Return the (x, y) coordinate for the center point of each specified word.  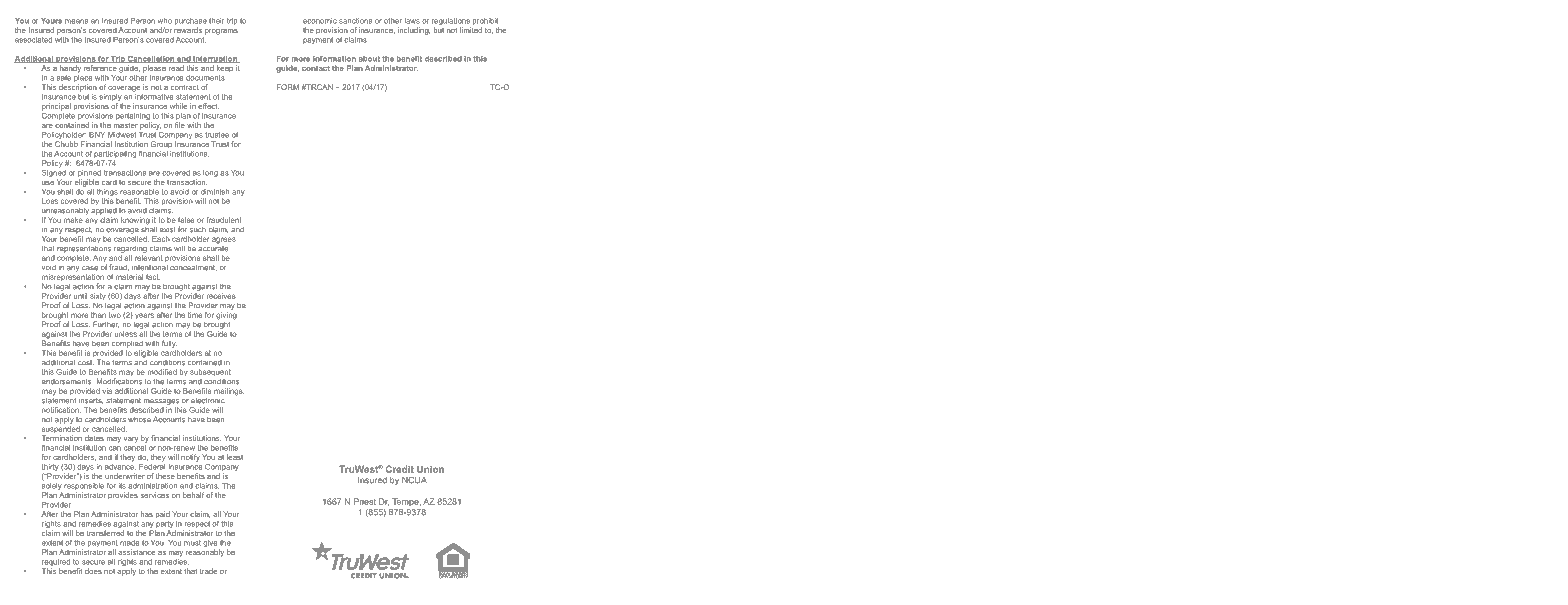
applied (104, 210)
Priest (365, 501)
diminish (215, 192)
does (93, 571)
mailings (229, 392)
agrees (224, 240)
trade (209, 571)
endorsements (67, 382)
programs (221, 32)
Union (430, 469)
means (76, 21)
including (414, 31)
